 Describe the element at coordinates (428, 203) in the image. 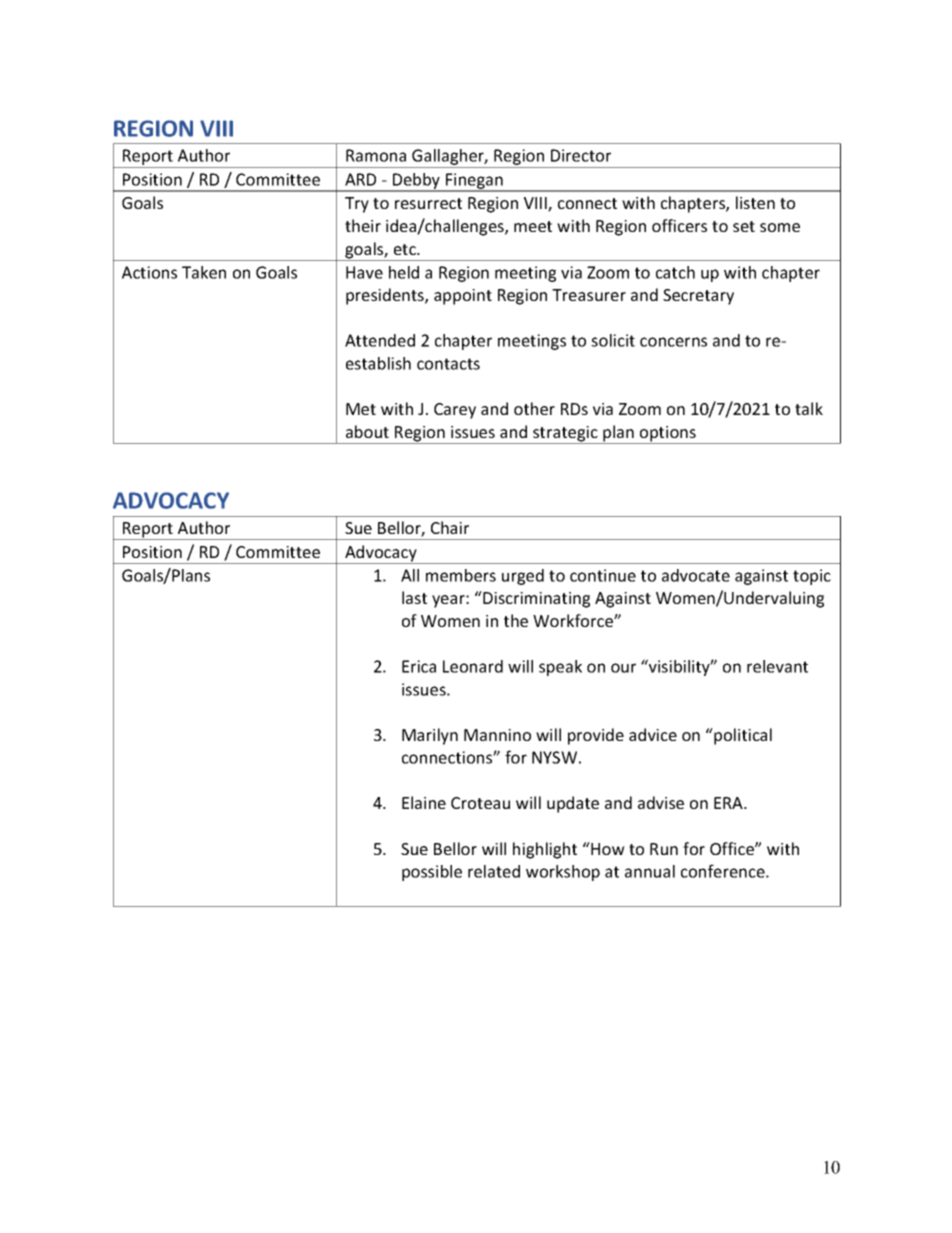

I see `resurrect` at that location.
